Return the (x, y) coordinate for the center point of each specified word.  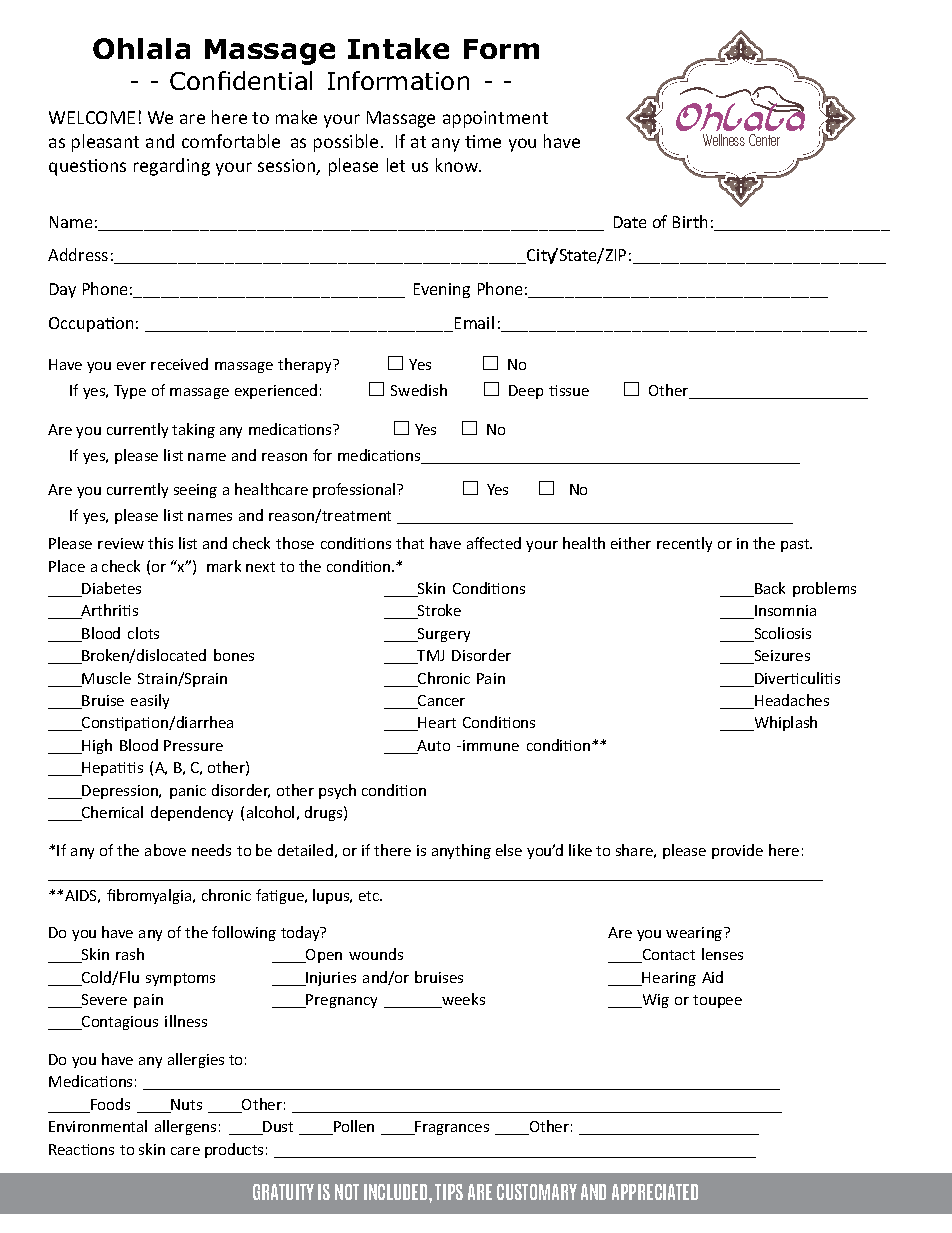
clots (143, 633)
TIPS (449, 1192)
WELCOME (92, 117)
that (410, 543)
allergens (185, 1127)
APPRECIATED (655, 1192)
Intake (398, 48)
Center (764, 140)
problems (824, 589)
